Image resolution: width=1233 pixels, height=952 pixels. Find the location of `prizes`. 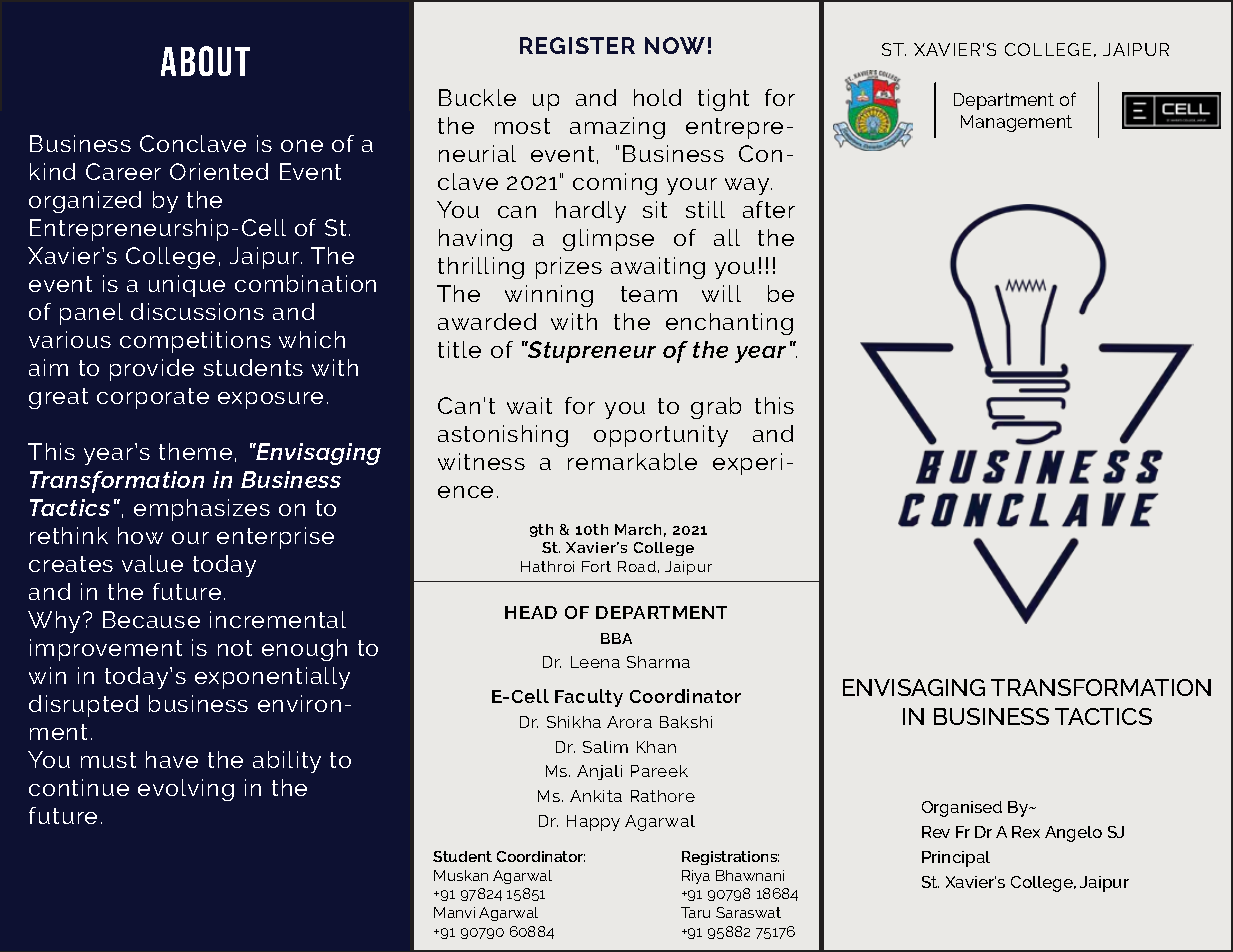

prizes is located at coordinates (569, 268).
